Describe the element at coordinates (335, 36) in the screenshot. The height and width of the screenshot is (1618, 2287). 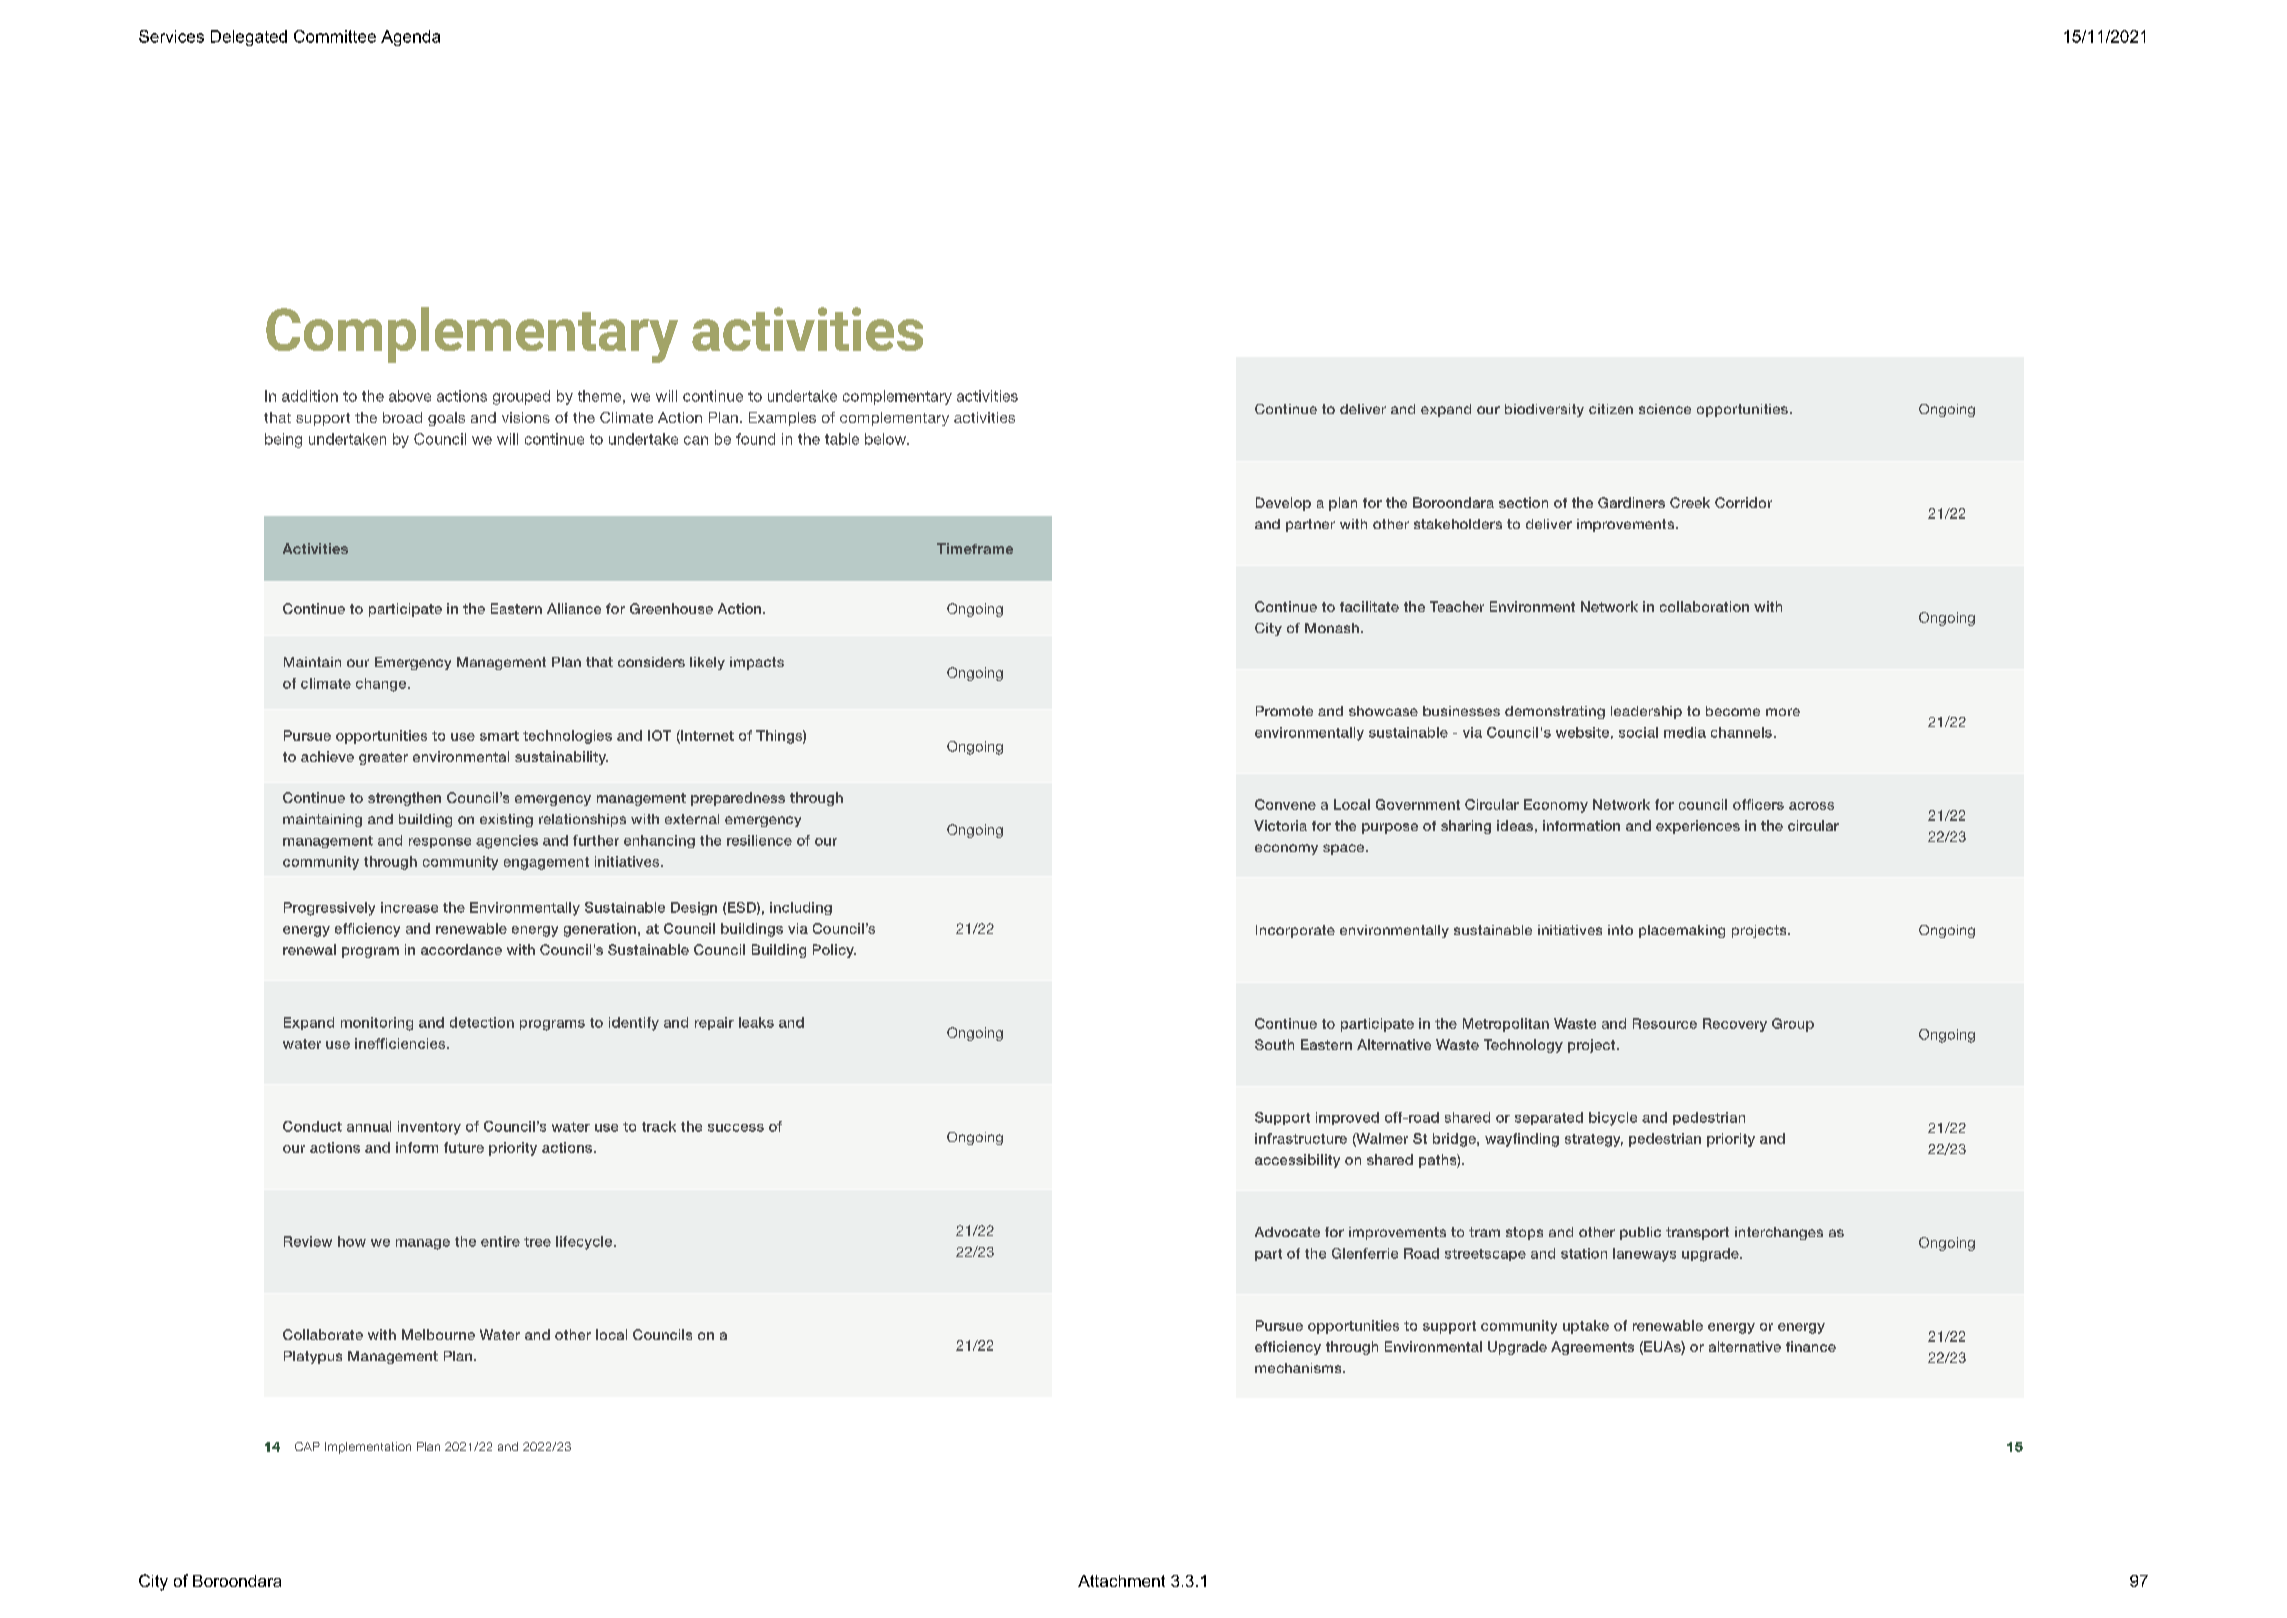
I see `Committee` at that location.
